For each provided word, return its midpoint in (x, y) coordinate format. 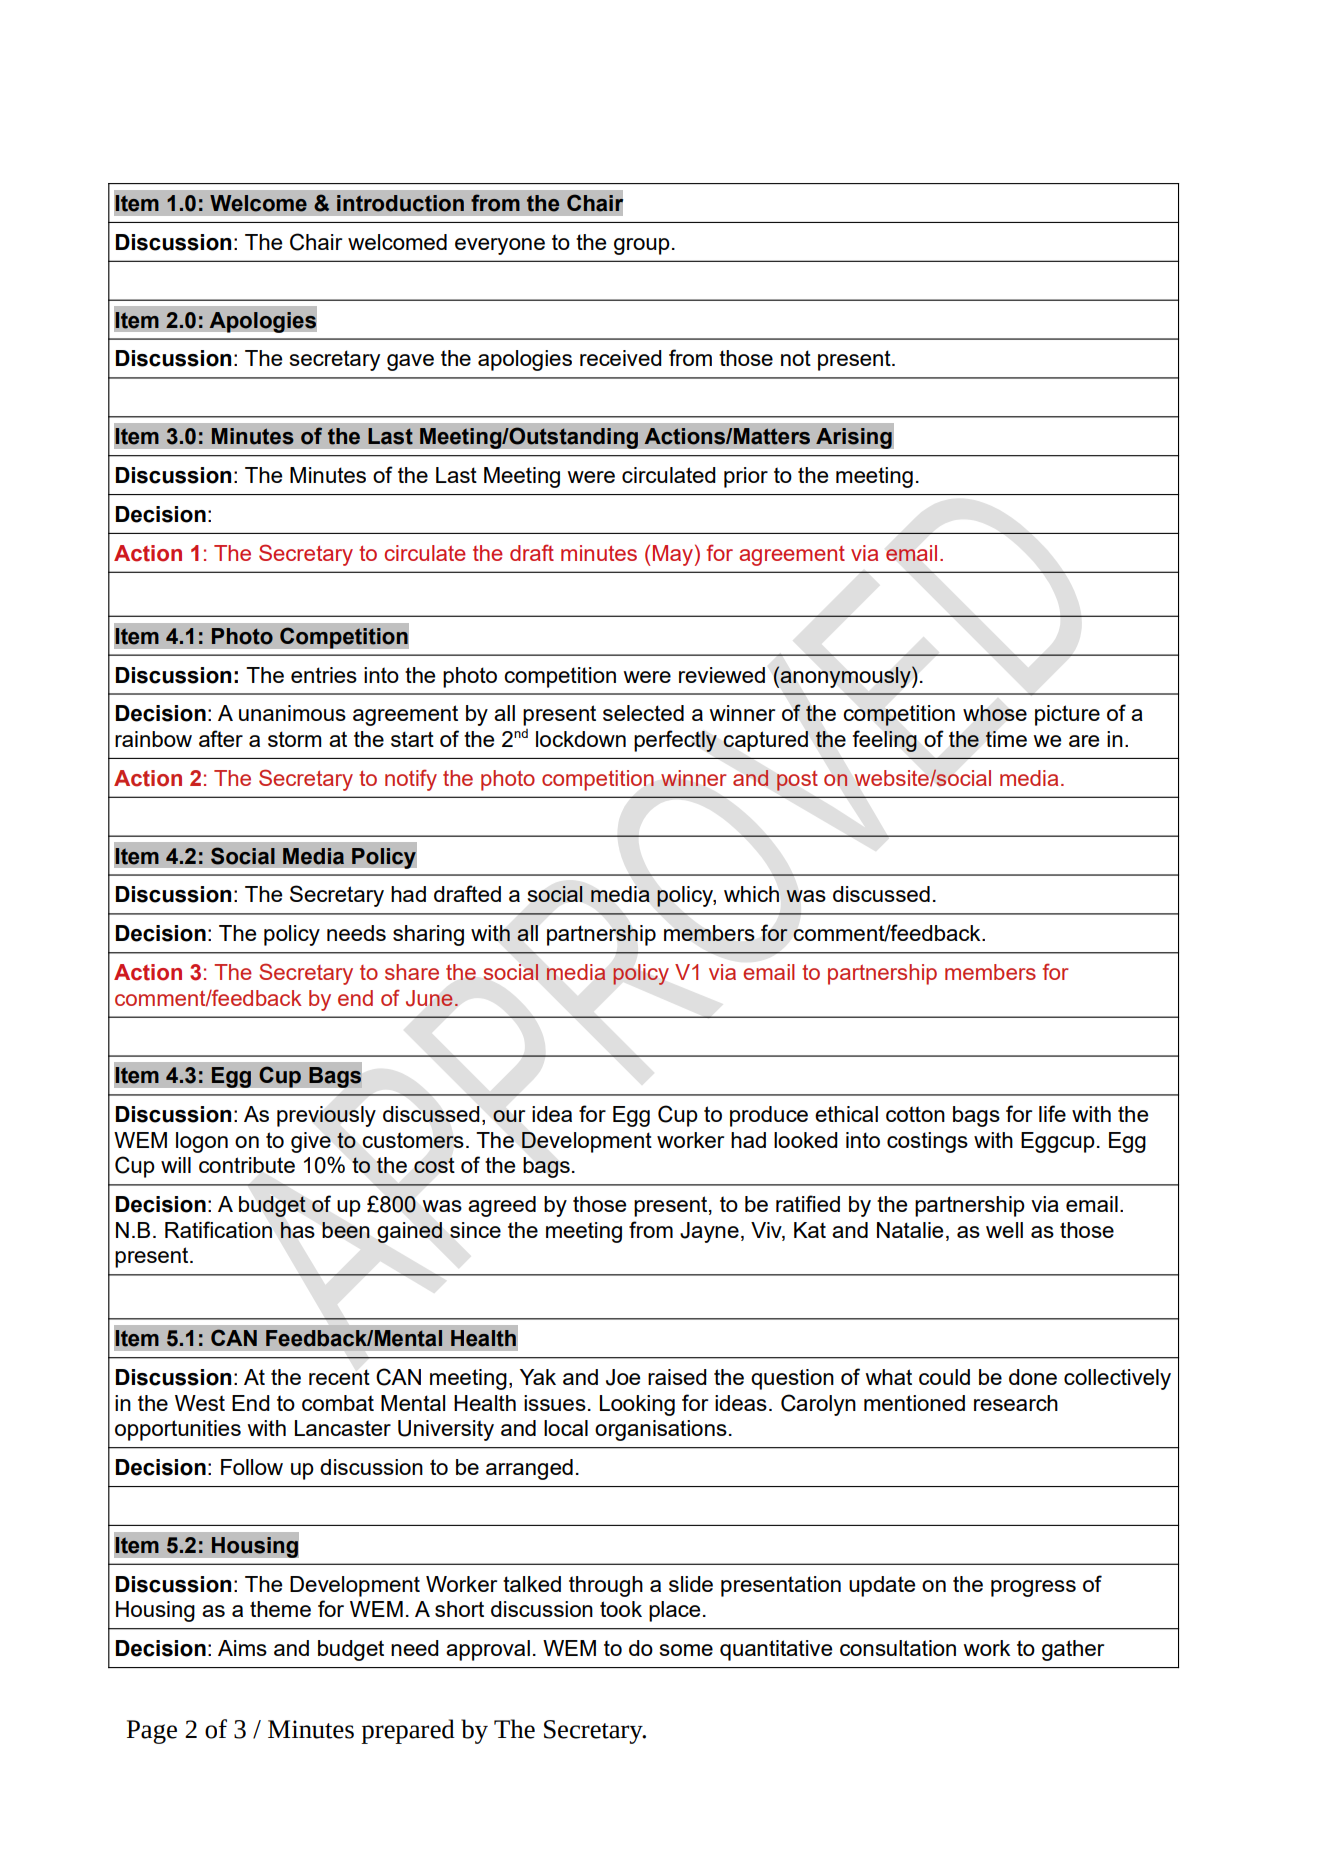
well (1004, 1230)
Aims (242, 1648)
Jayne (709, 1232)
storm (294, 739)
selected (643, 713)
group (642, 246)
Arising (854, 438)
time (1006, 739)
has (297, 1230)
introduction (400, 203)
